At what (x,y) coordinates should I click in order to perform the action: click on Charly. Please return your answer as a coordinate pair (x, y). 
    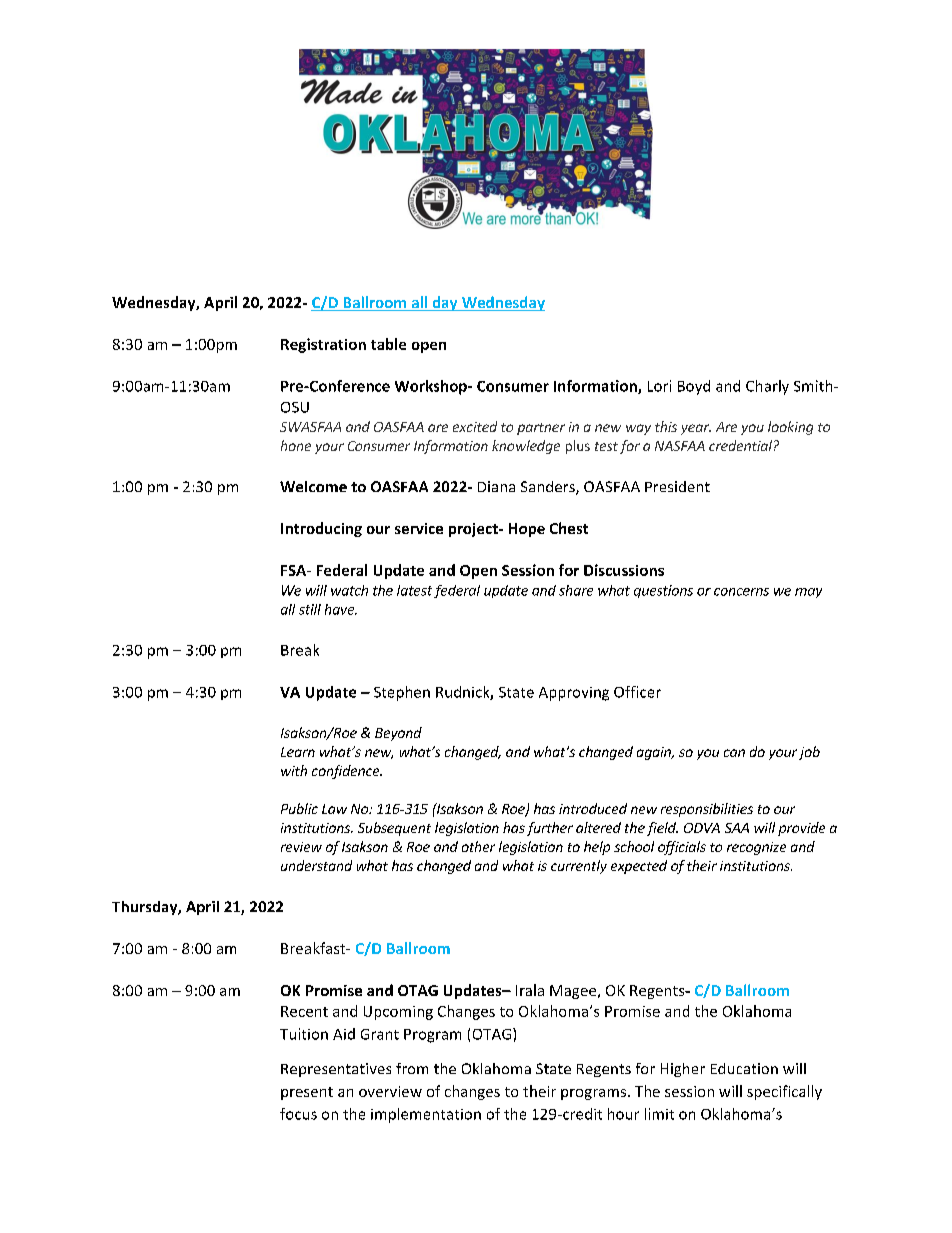
    Looking at the image, I should click on (767, 387).
